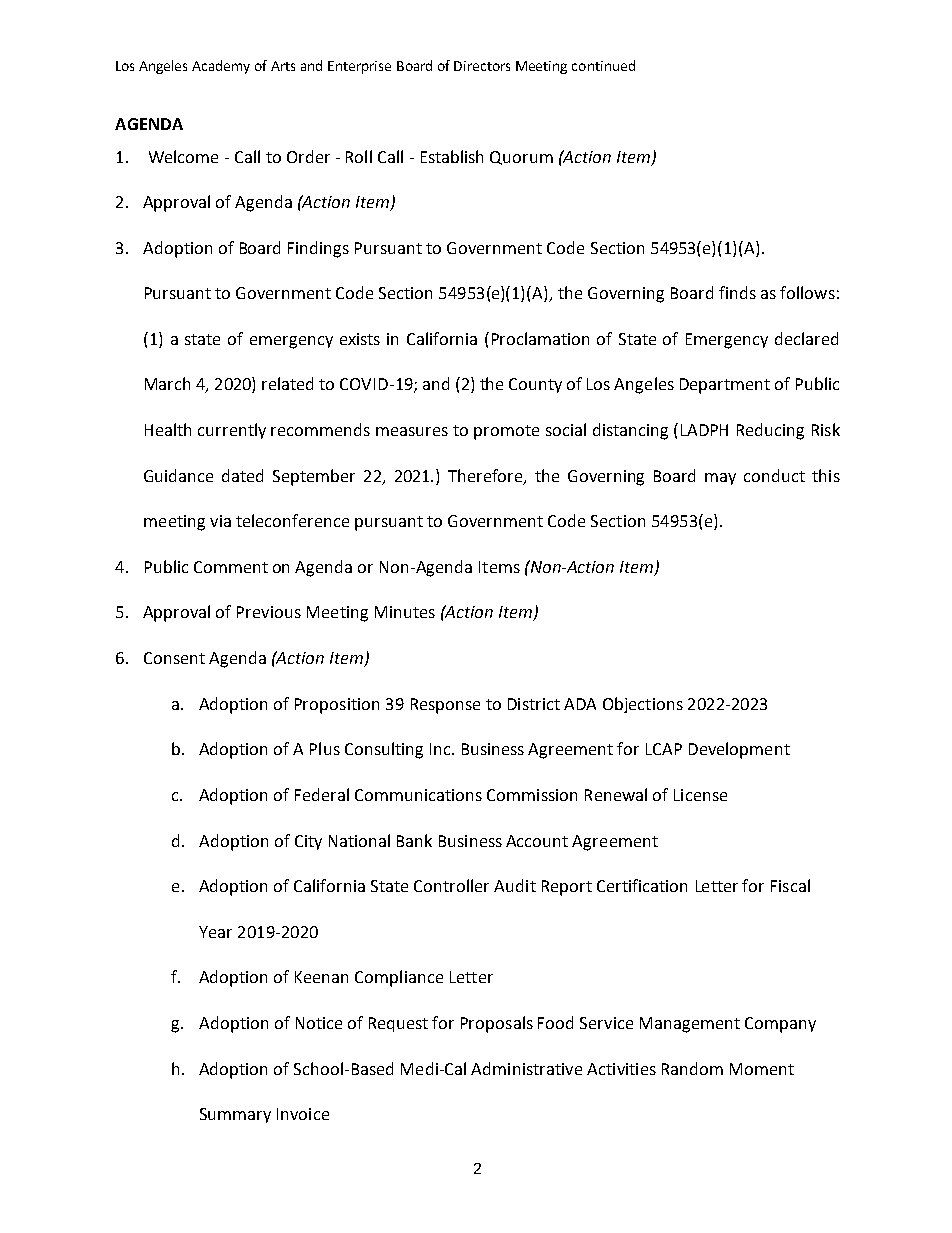 The image size is (952, 1233). What do you see at coordinates (231, 567) in the image?
I see `Comment` at bounding box center [231, 567].
